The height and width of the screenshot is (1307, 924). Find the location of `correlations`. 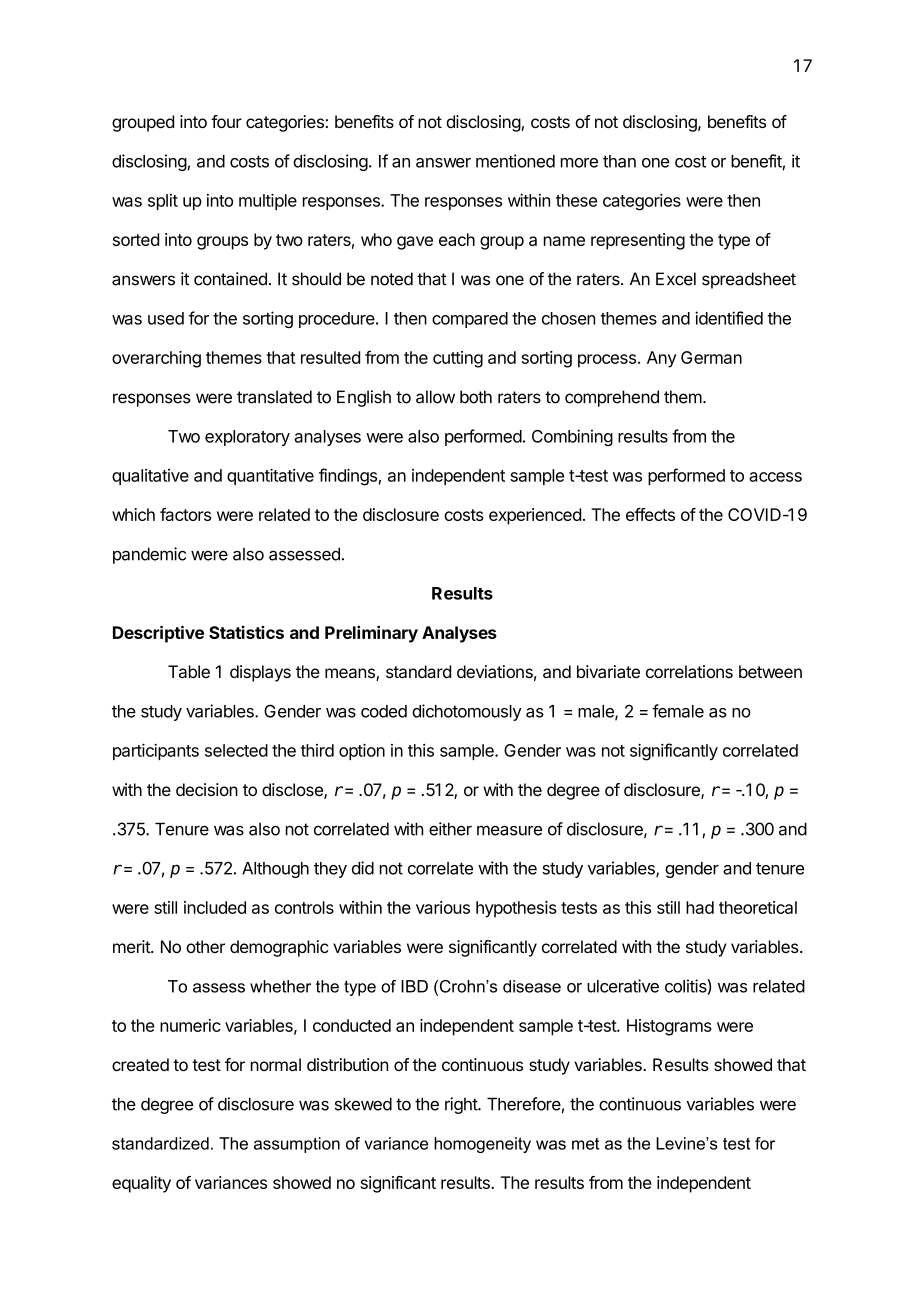

correlations is located at coordinates (689, 671).
